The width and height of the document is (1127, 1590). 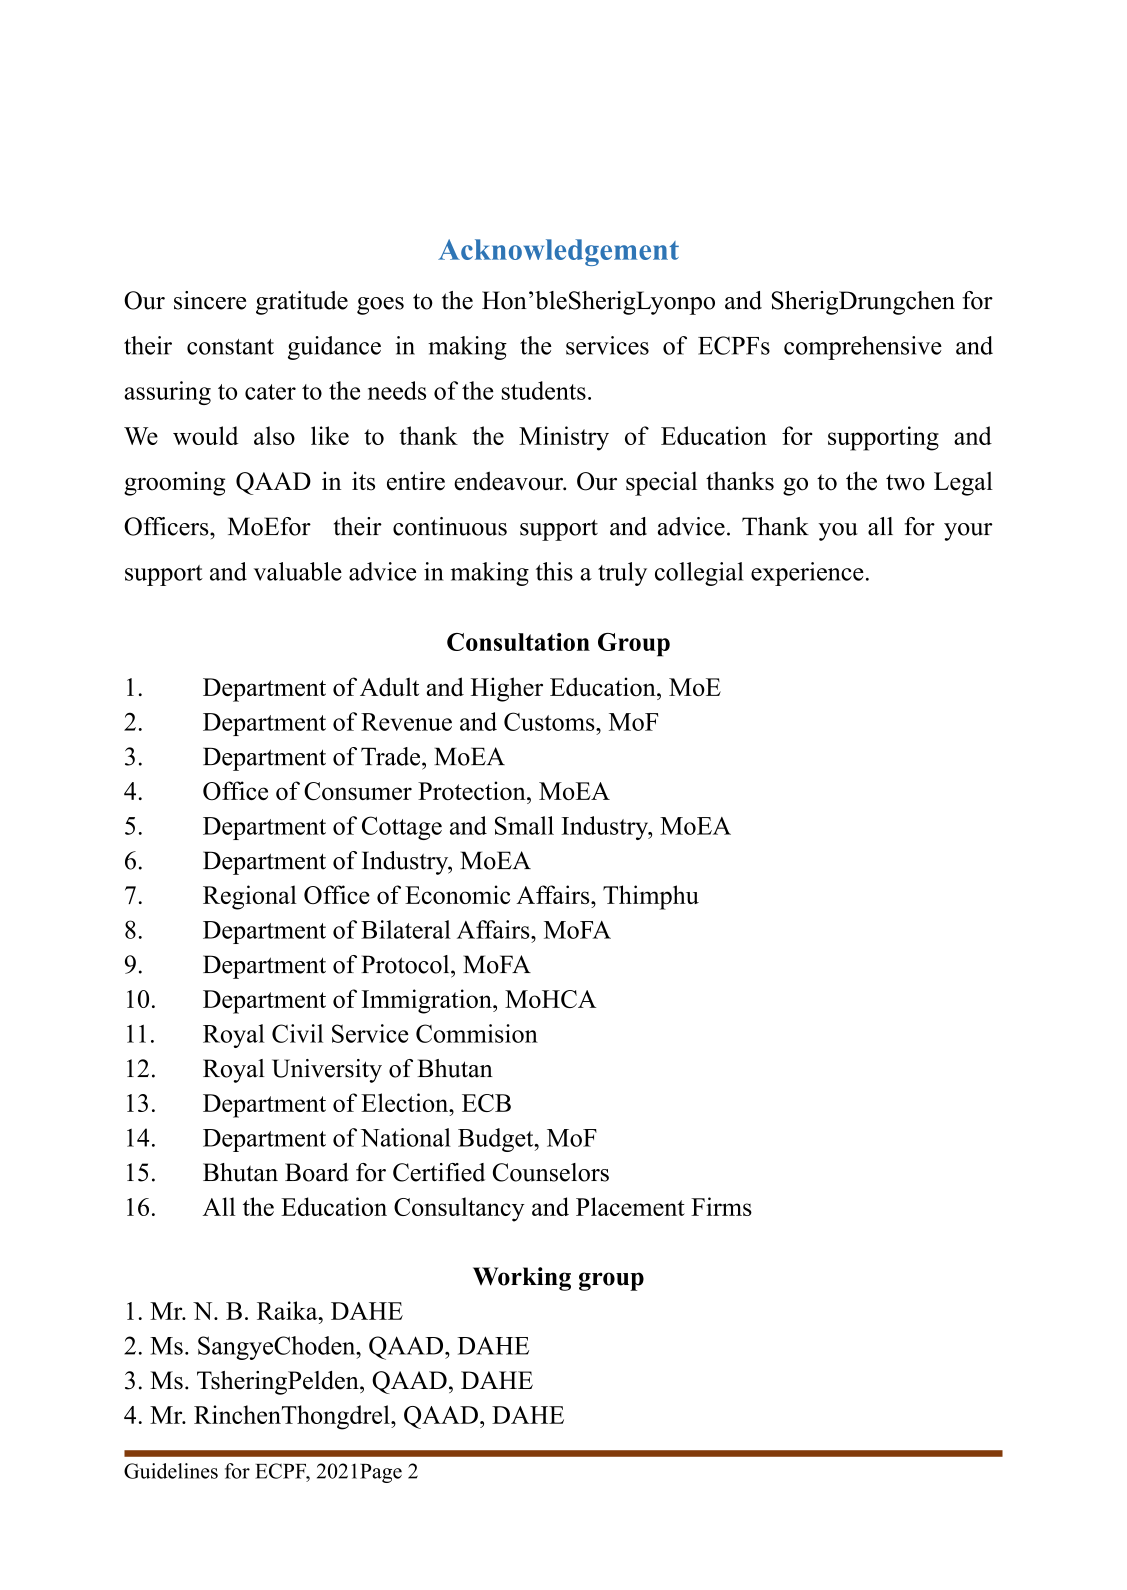 I want to click on Customs, so click(x=550, y=721).
